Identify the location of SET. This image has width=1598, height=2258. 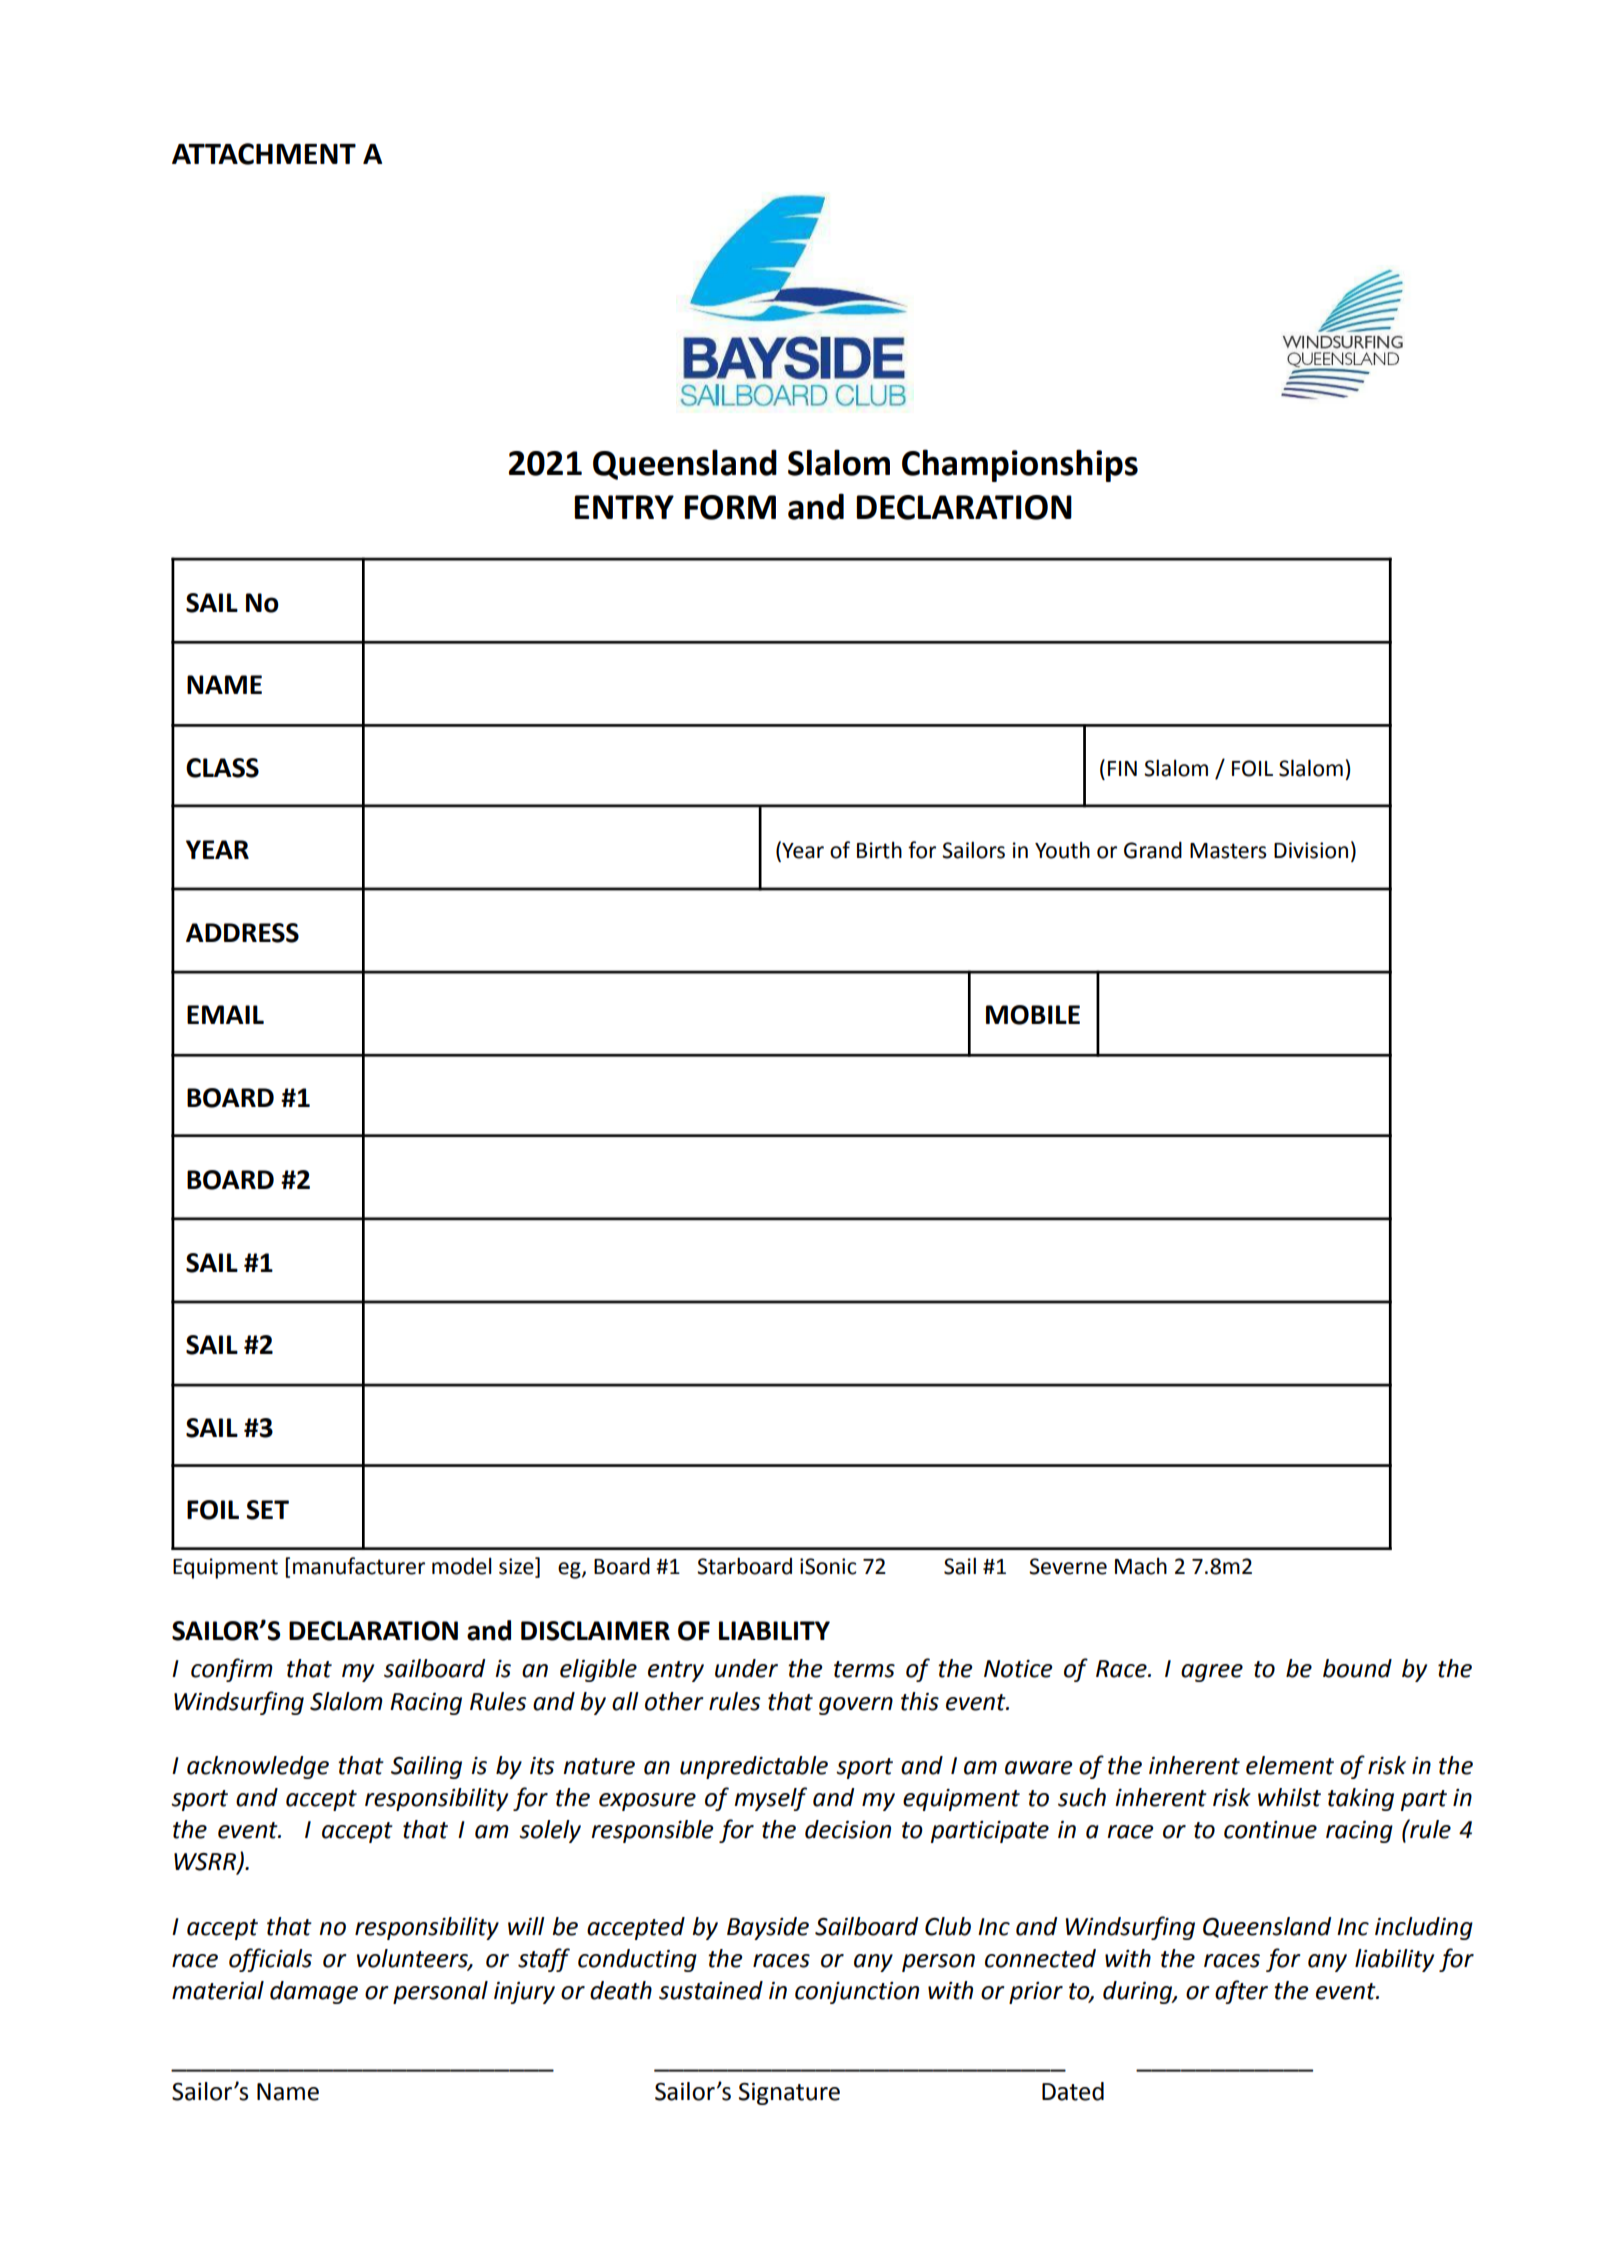
(267, 1510).
